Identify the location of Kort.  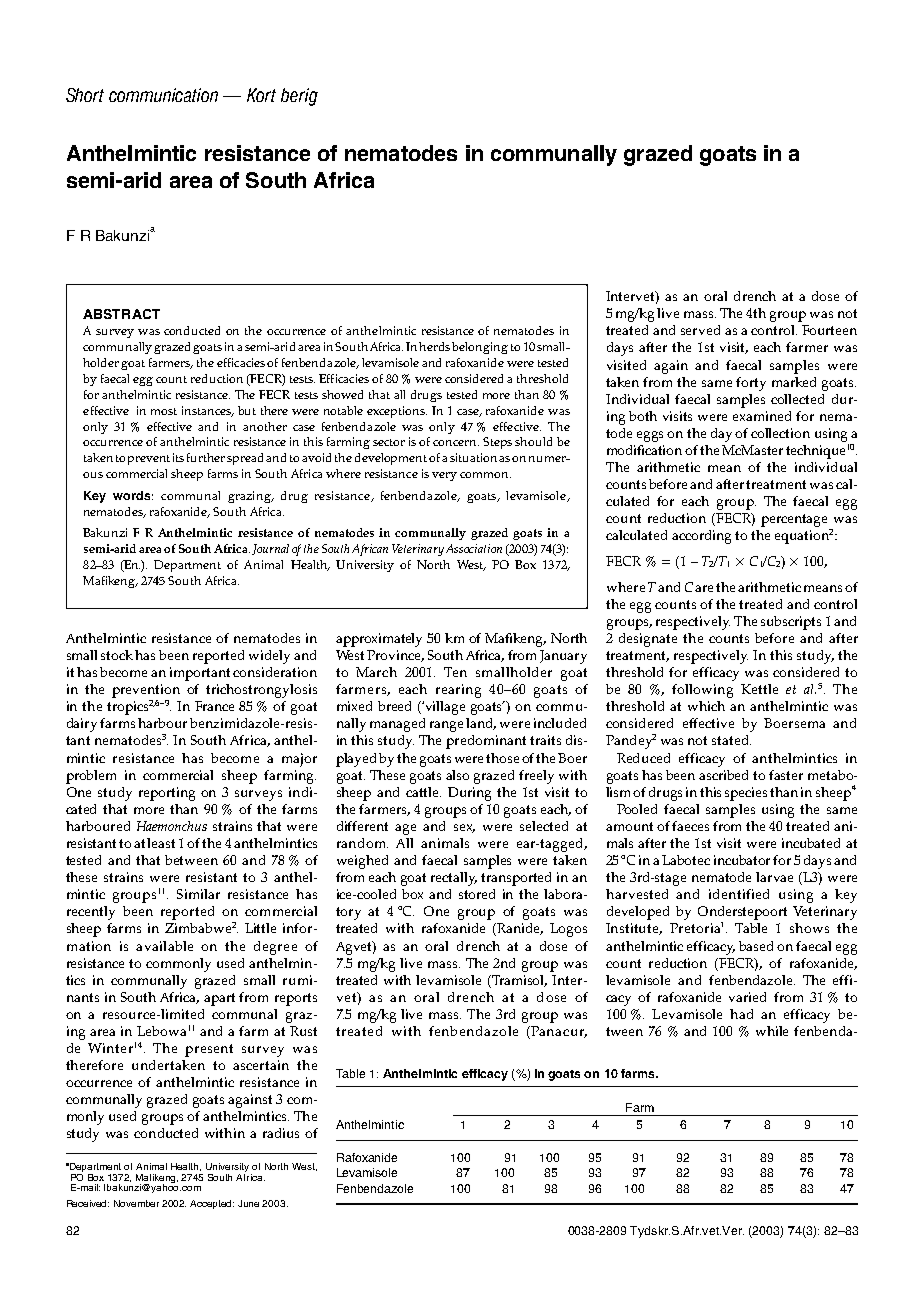
(261, 95).
